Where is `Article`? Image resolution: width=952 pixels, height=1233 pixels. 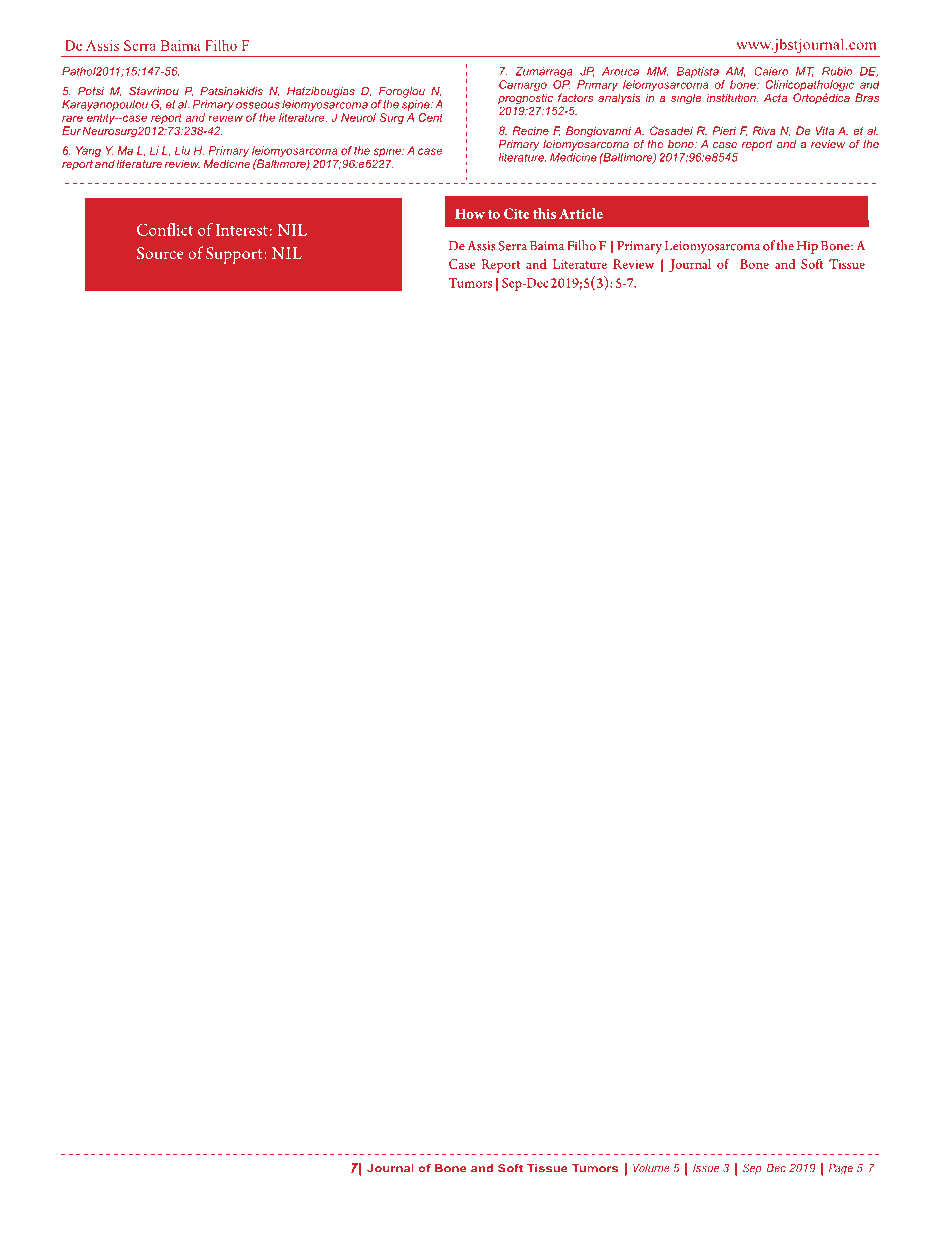
Article is located at coordinates (581, 213).
